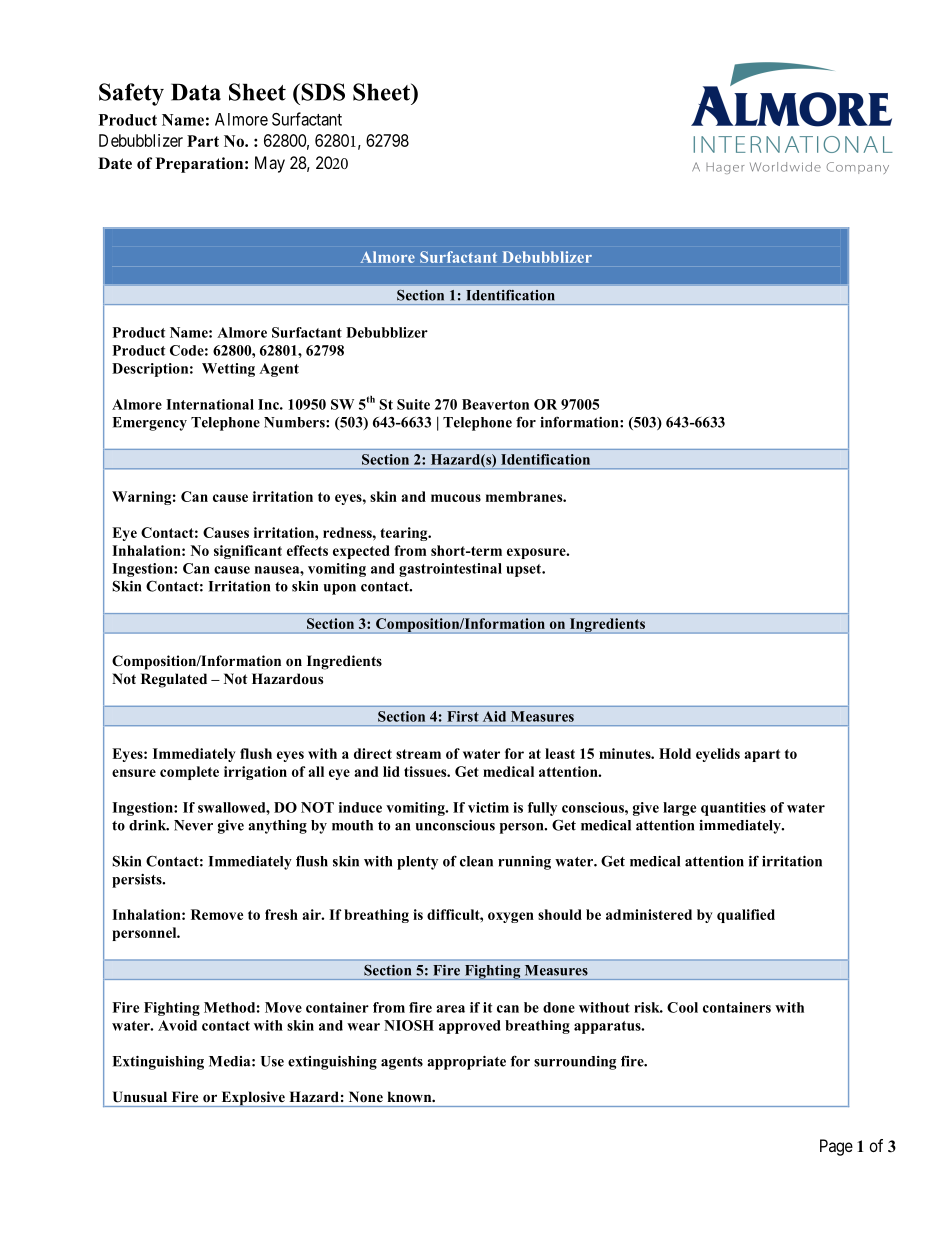  What do you see at coordinates (467, 1062) in the screenshot?
I see `appropriate` at bounding box center [467, 1062].
